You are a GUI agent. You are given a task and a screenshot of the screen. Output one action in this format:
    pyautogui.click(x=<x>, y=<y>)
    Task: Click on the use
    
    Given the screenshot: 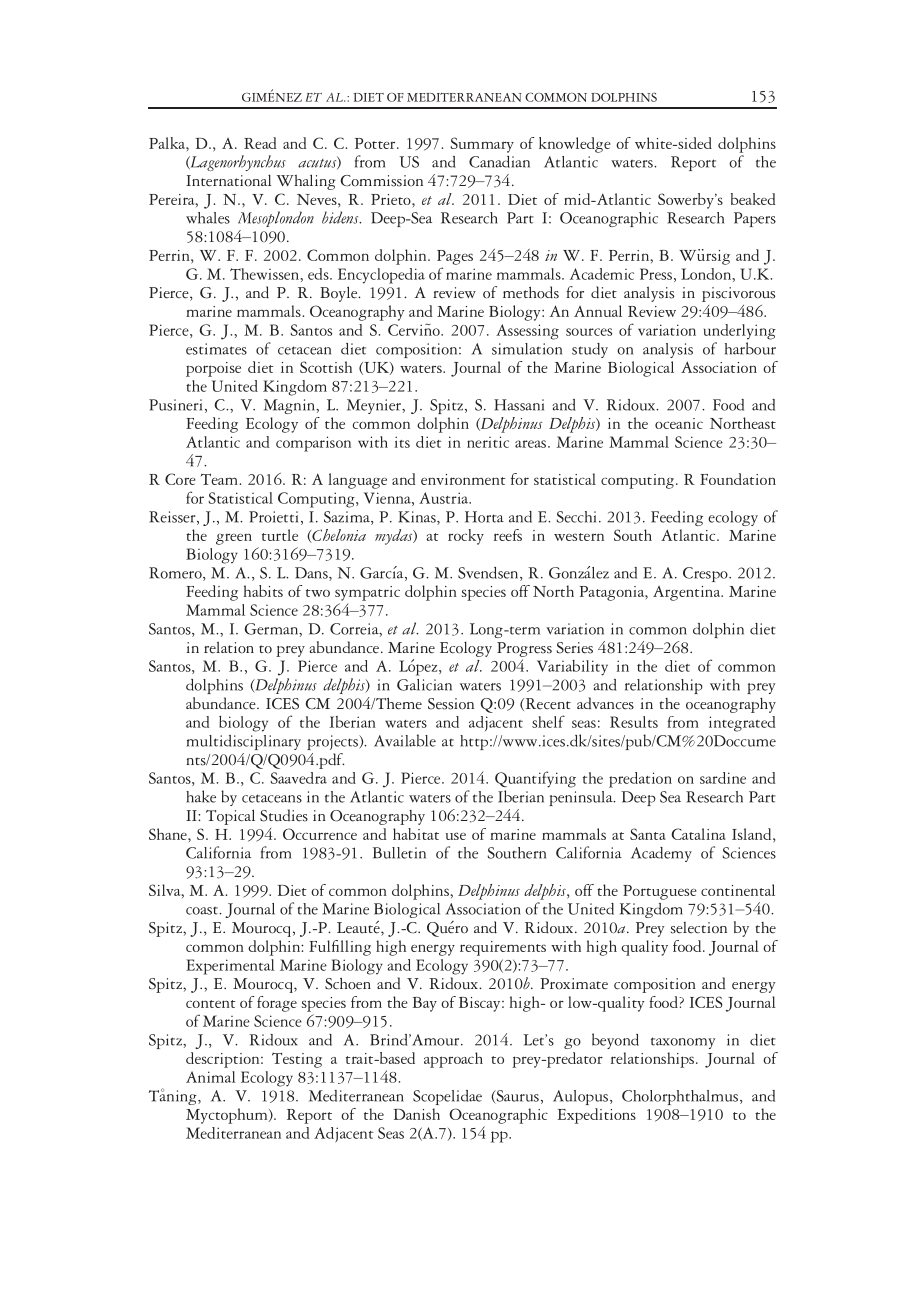 What is the action you would take?
    pyautogui.click(x=456, y=836)
